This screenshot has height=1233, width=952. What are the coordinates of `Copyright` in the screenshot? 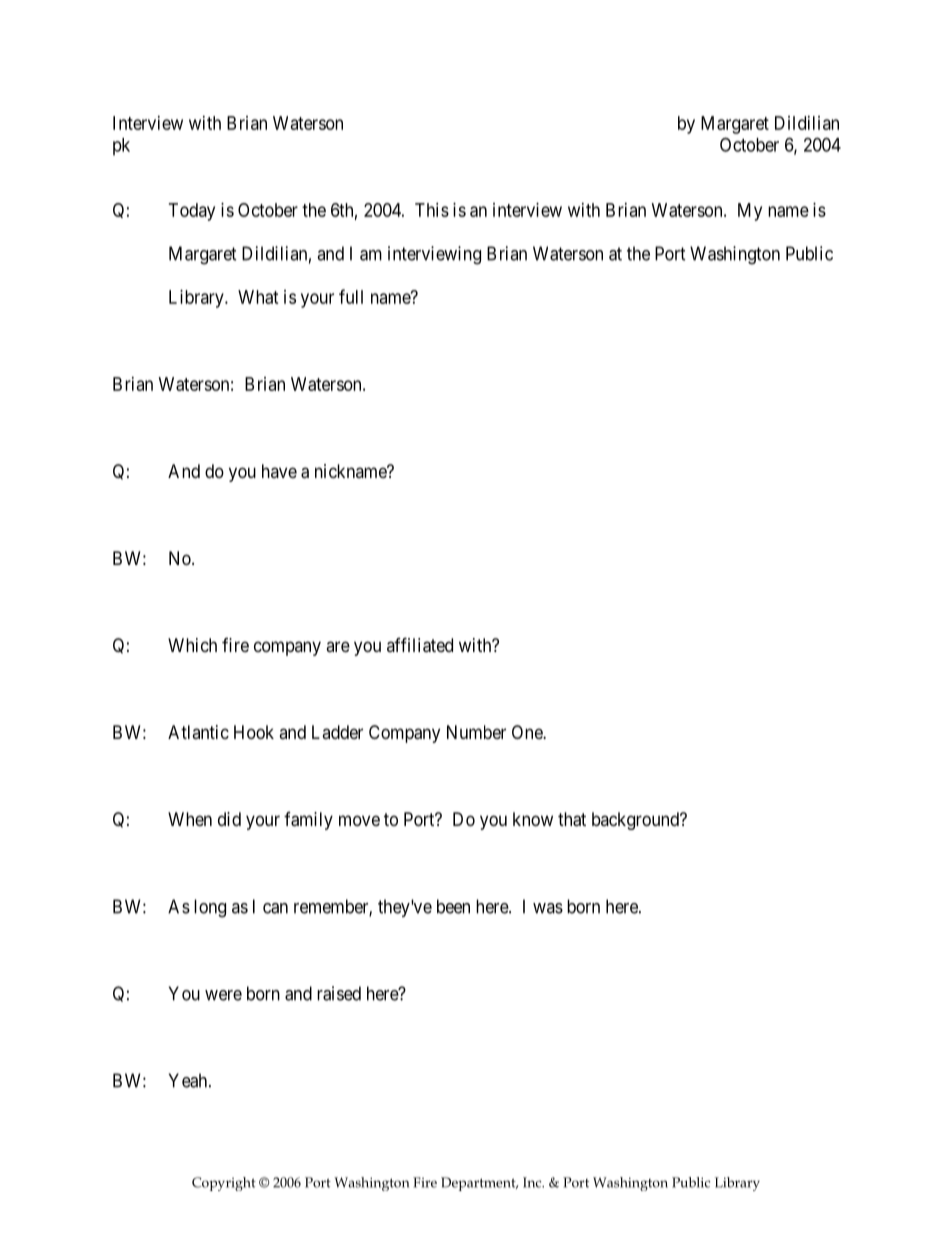 It's located at (224, 1184).
